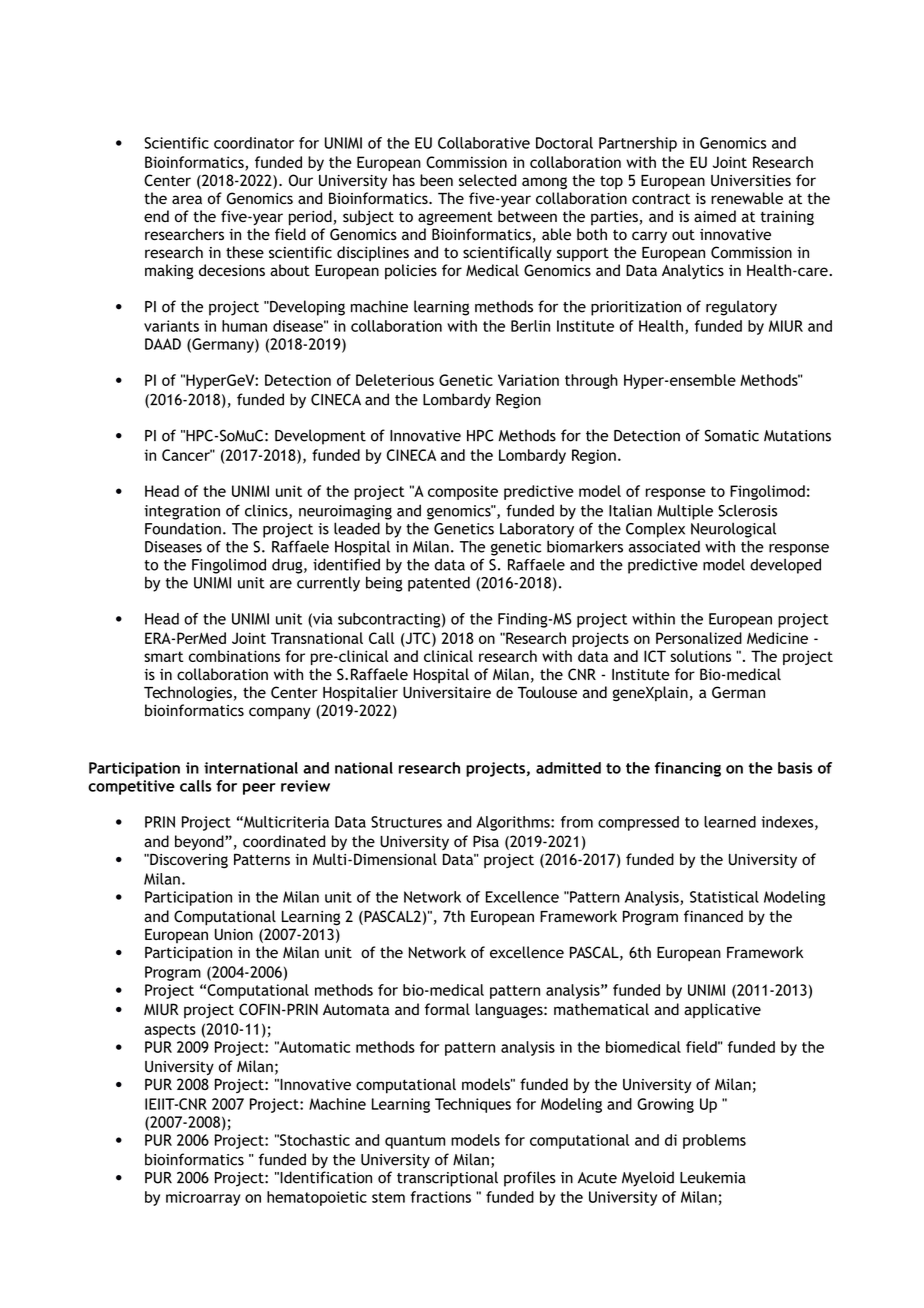  I want to click on Universities, so click(751, 181).
